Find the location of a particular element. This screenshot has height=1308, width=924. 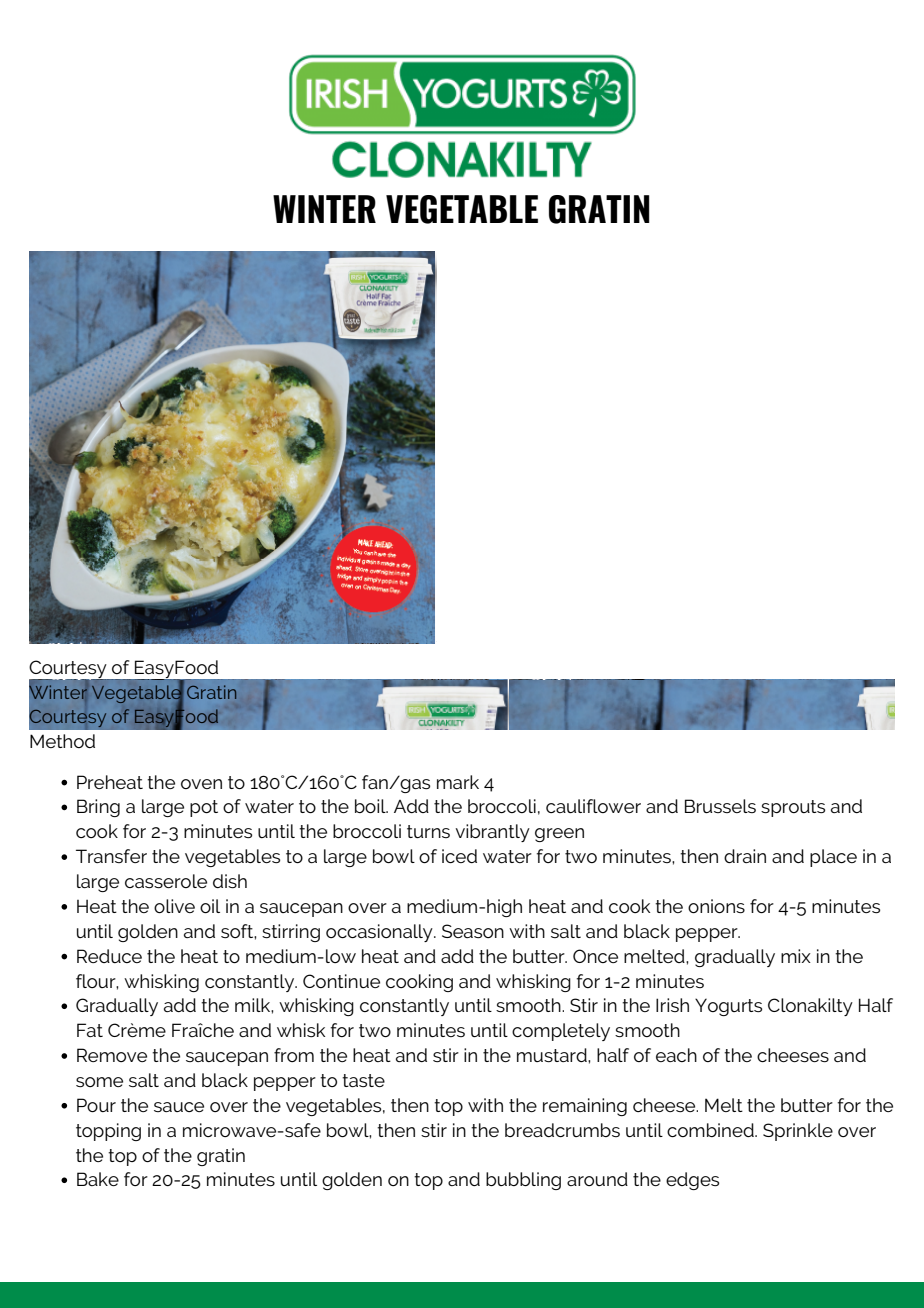

Reduce is located at coordinates (109, 956).
